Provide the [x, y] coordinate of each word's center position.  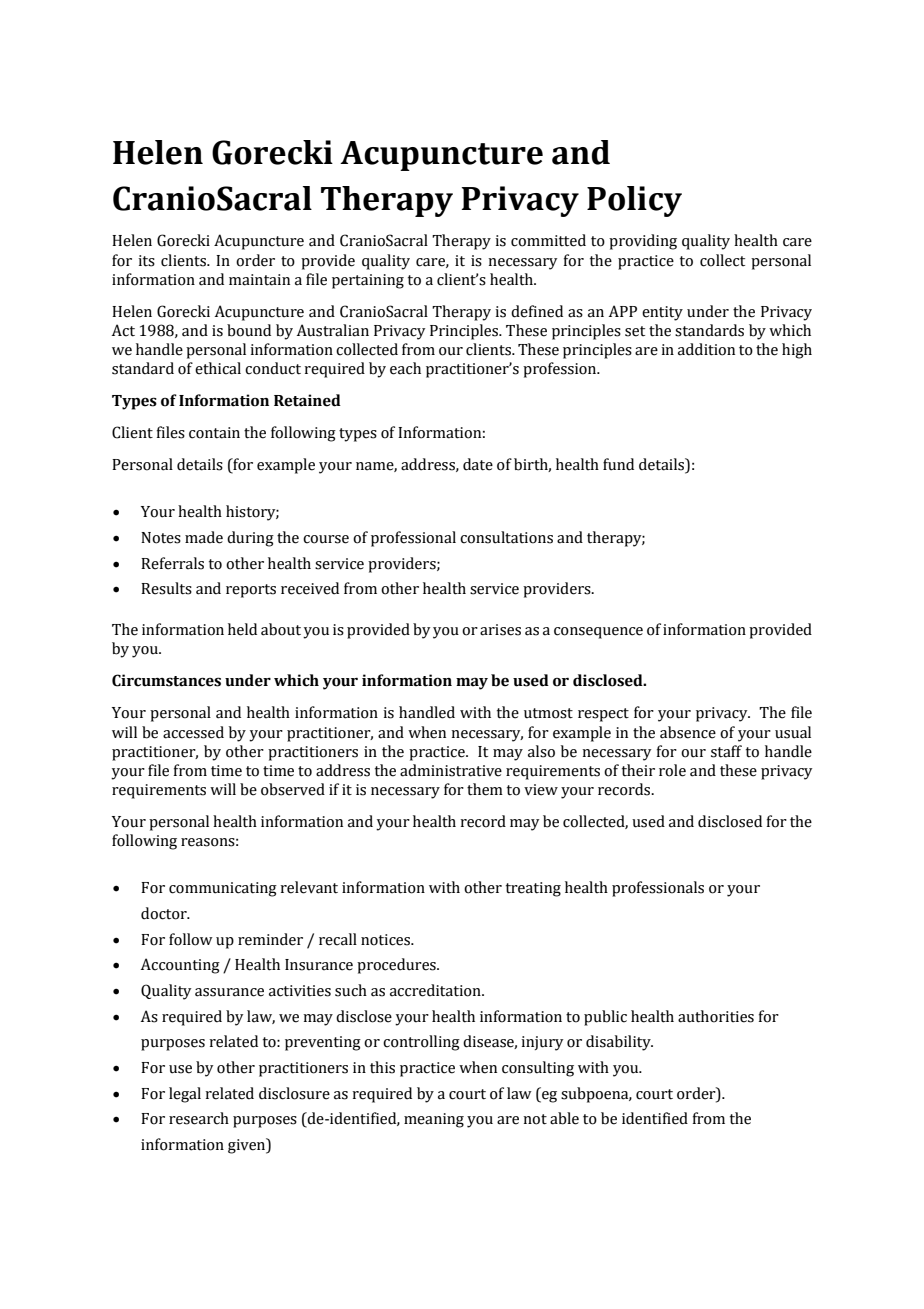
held [242, 629]
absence [688, 732]
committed [548, 240]
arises [500, 630]
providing [643, 242]
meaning [434, 1120]
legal [185, 1095]
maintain [259, 280]
